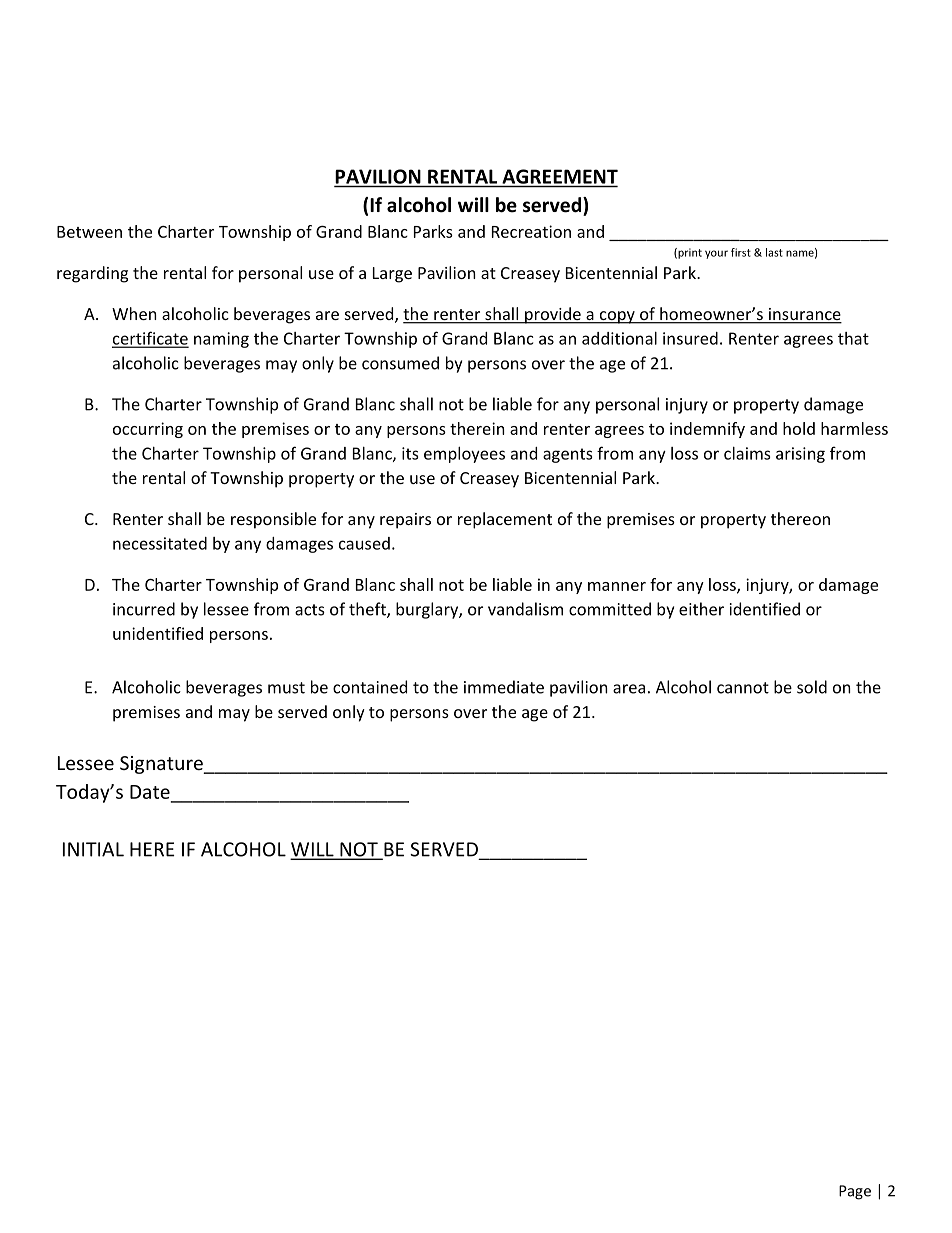 The image size is (952, 1233). What do you see at coordinates (160, 543) in the screenshot?
I see `necessitated` at bounding box center [160, 543].
